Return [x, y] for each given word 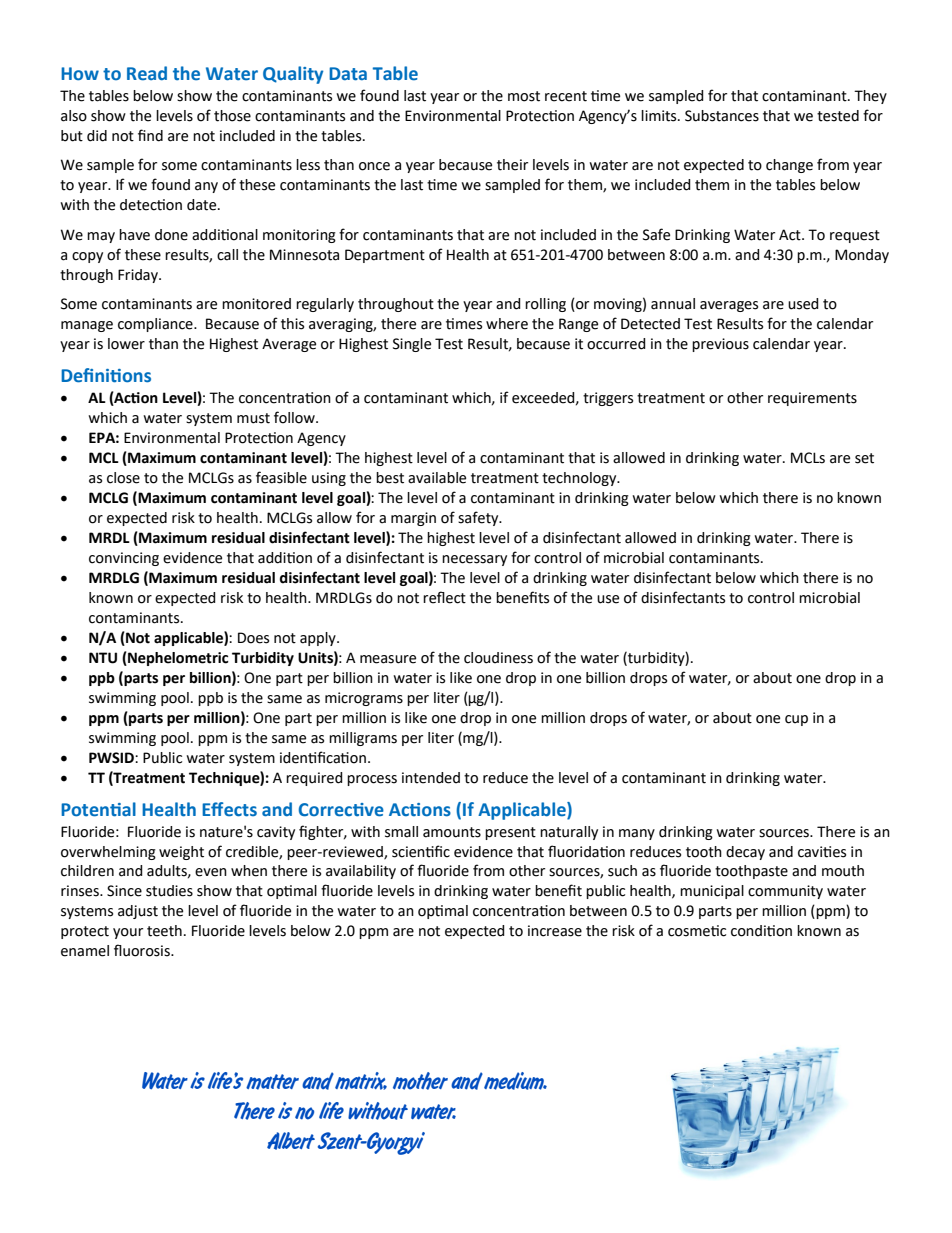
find [150, 135]
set [864, 458]
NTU [103, 658]
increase [555, 931]
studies [169, 891]
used [803, 304]
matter [272, 1082]
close [123, 478]
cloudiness [498, 658]
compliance [156, 325]
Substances [722, 116]
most [524, 96]
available [437, 478]
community [785, 892]
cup [796, 720]
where [507, 324]
